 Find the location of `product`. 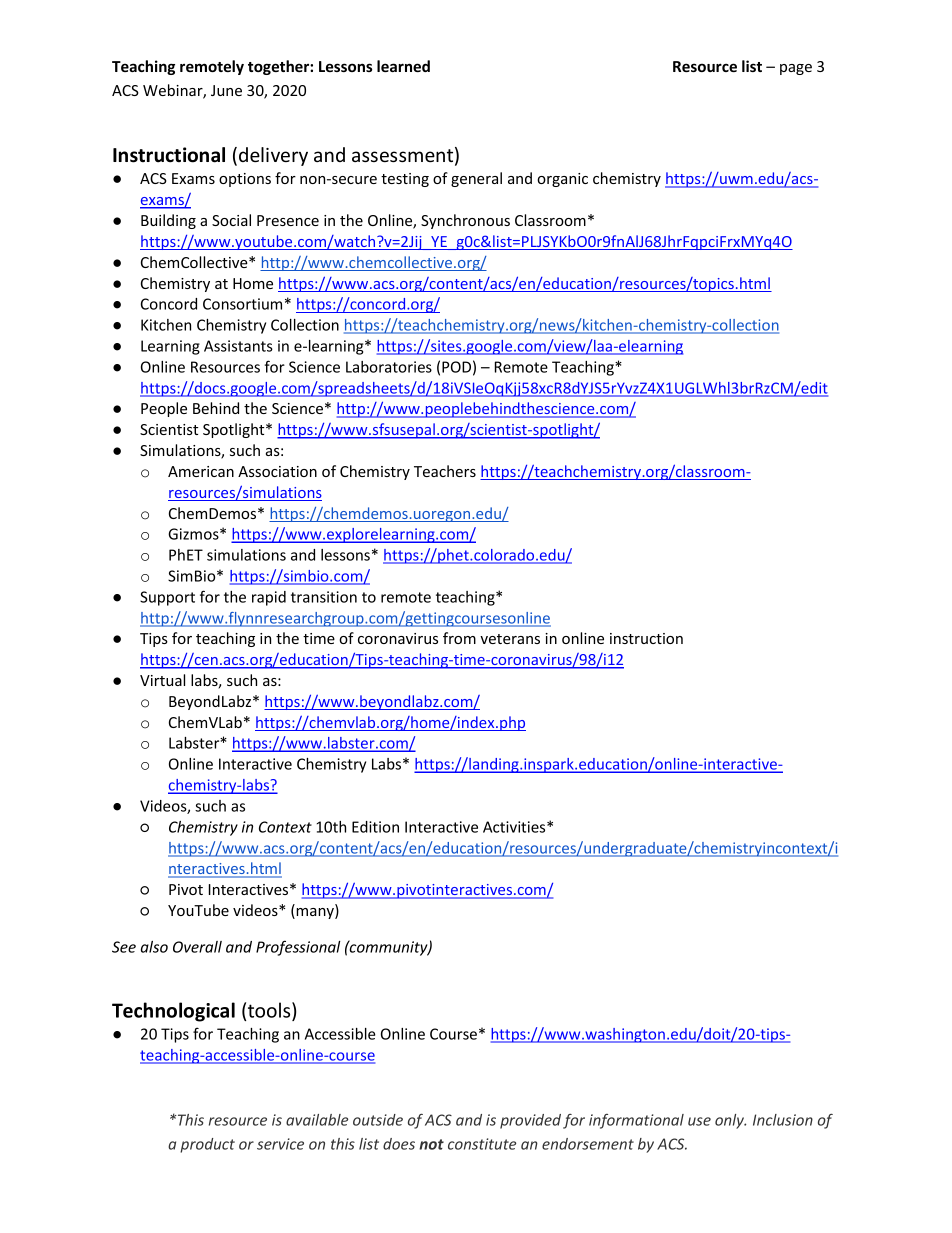

product is located at coordinates (207, 1145).
